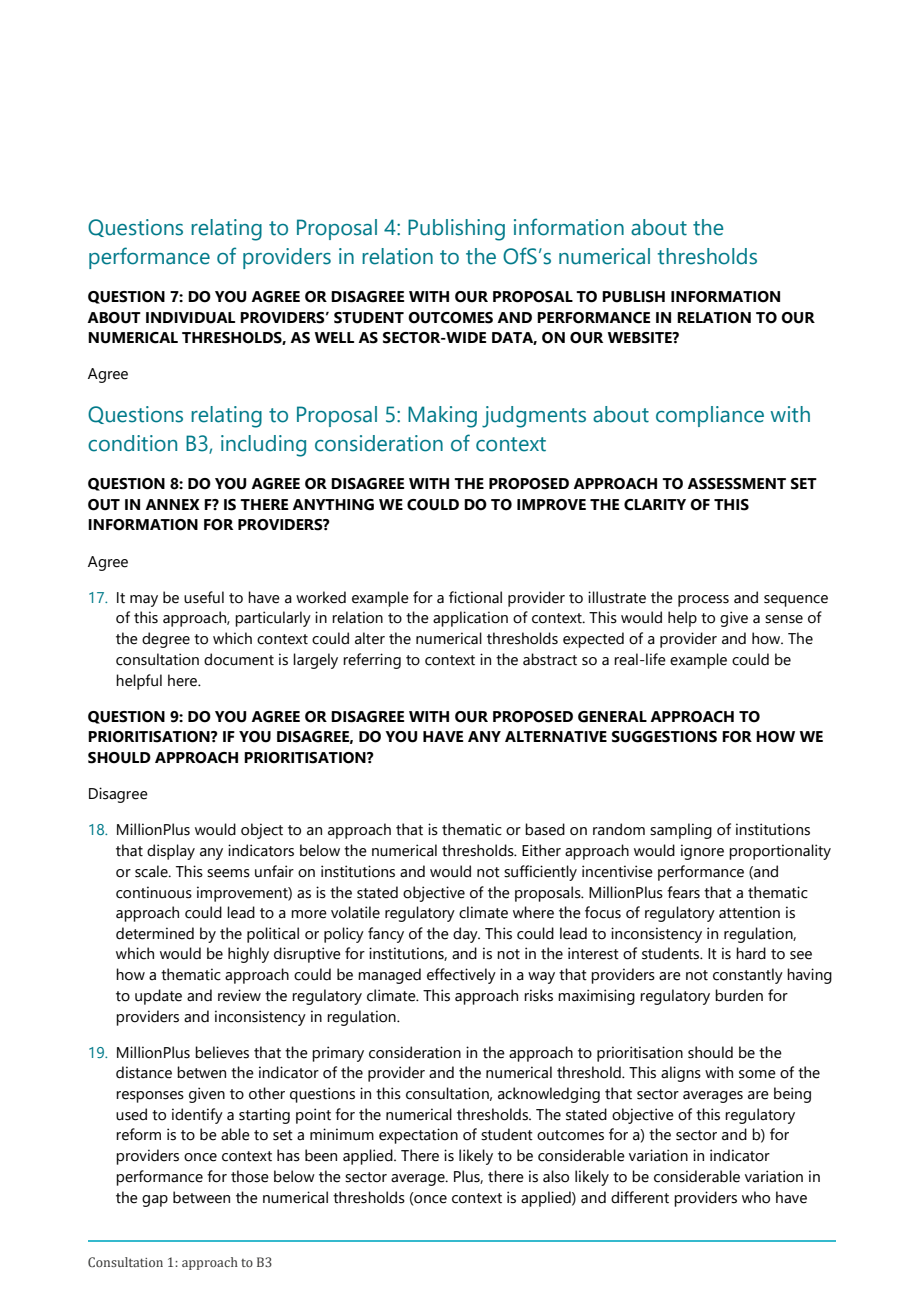  I want to click on process, so click(703, 601).
